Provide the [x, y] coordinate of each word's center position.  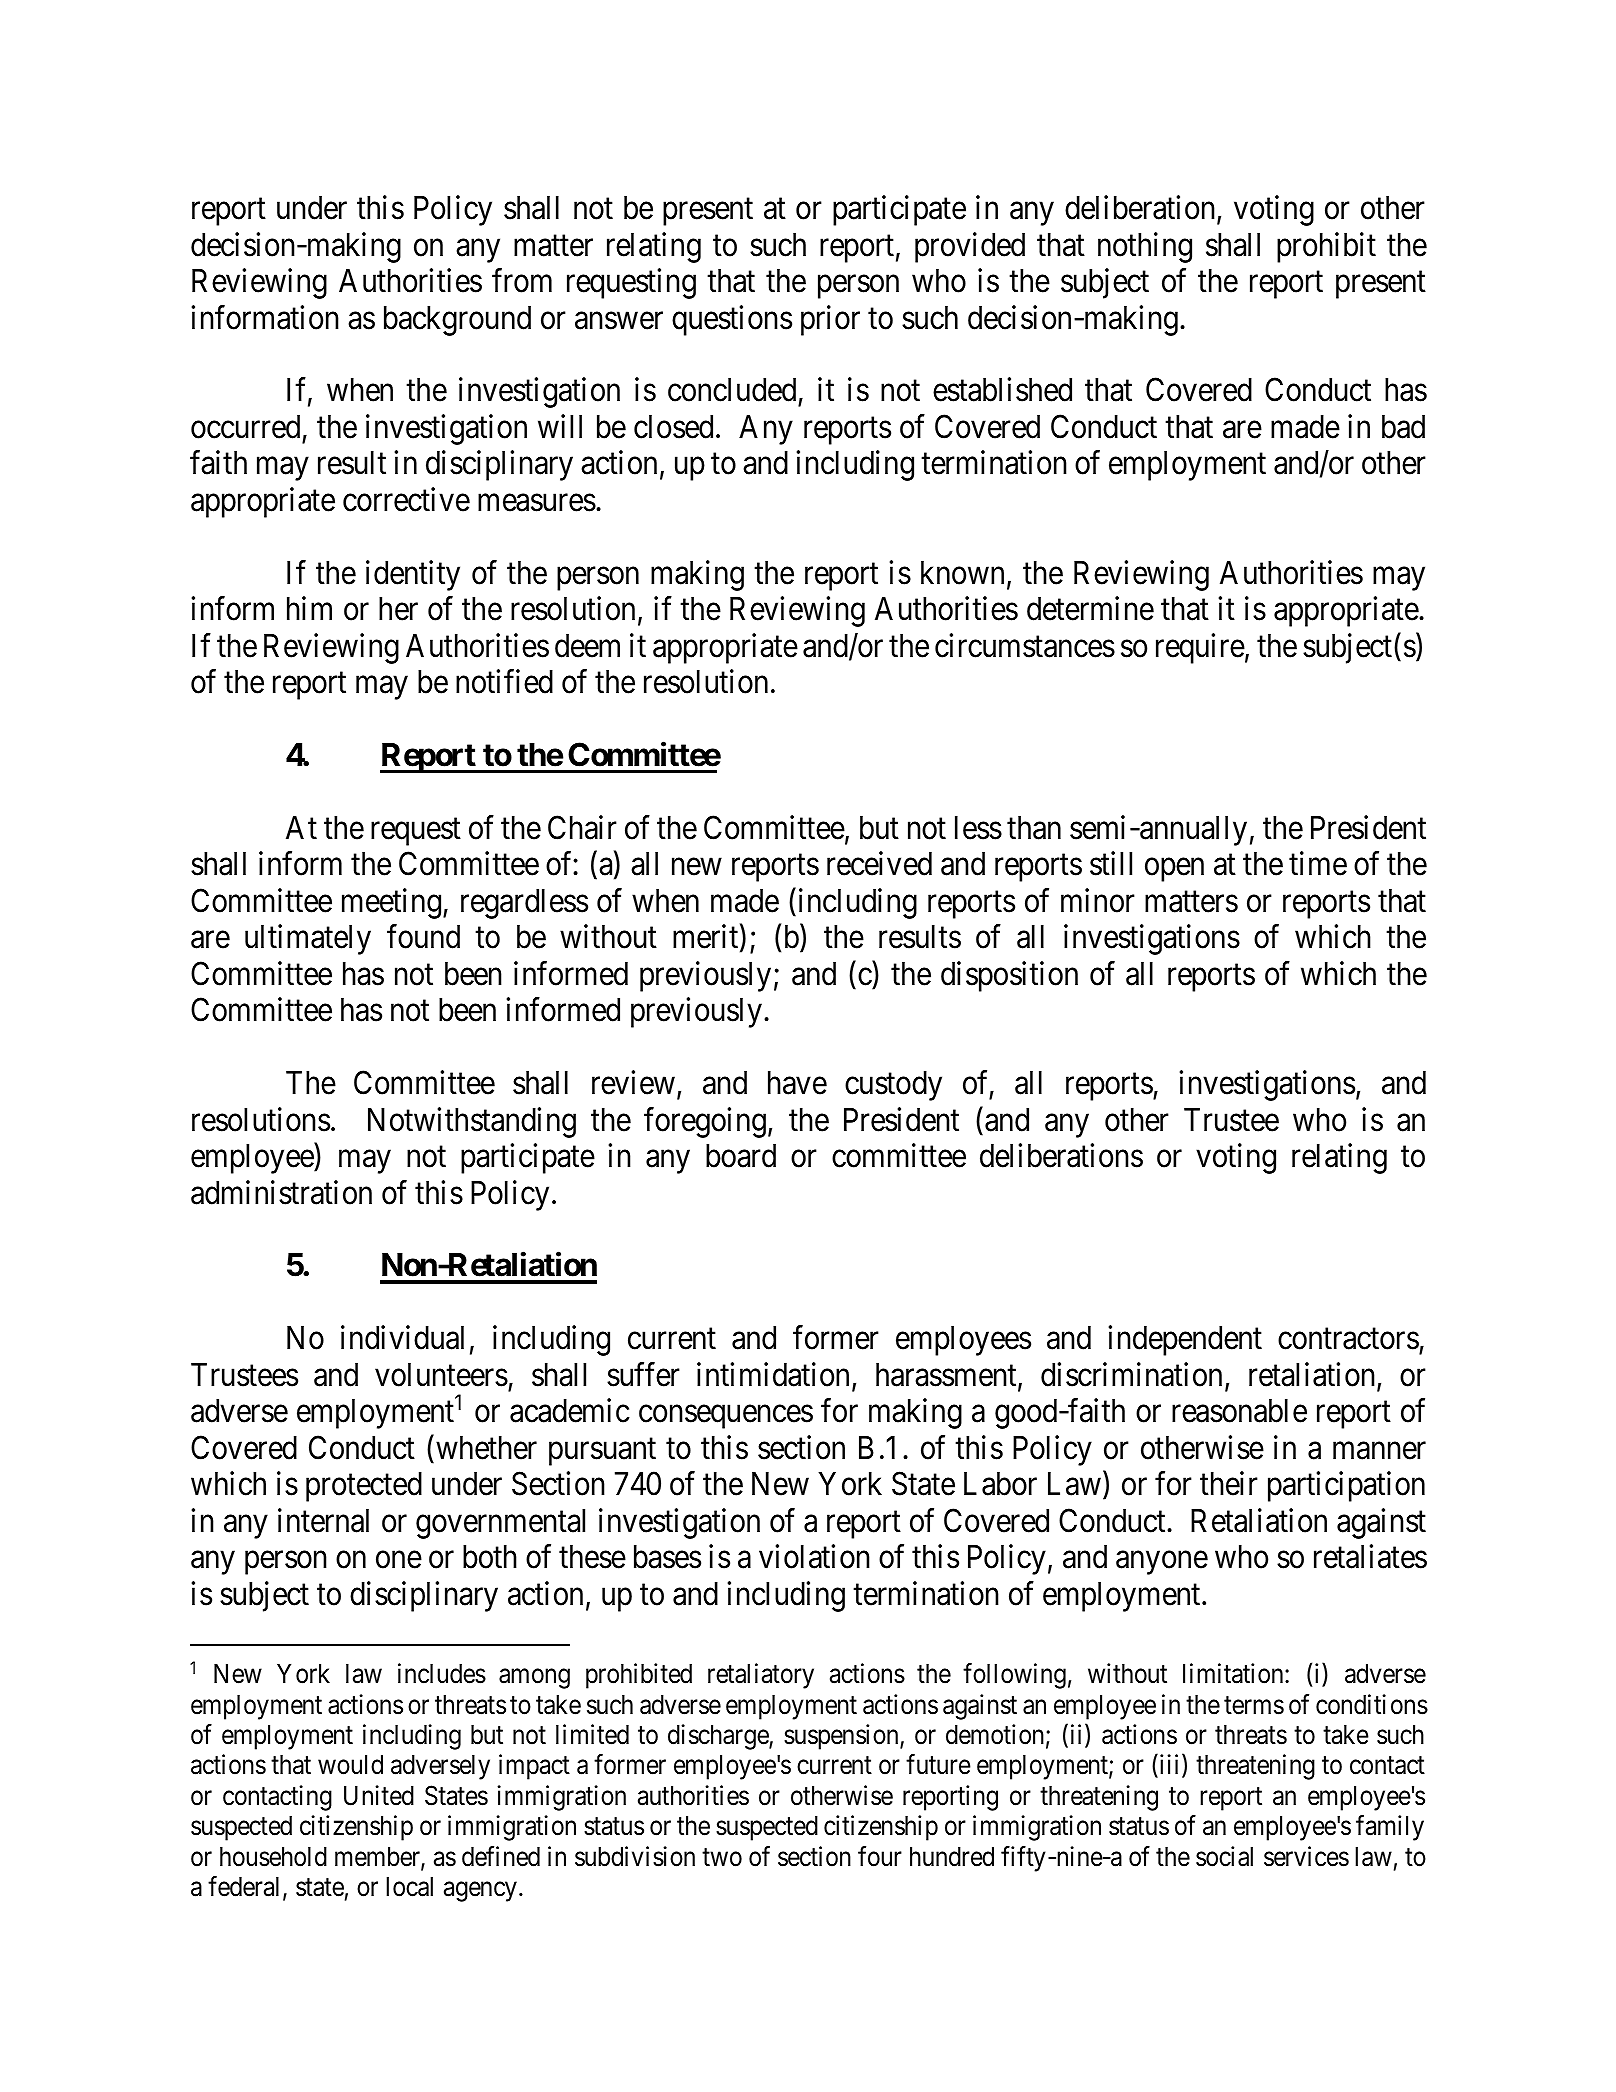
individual [402, 1338]
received [879, 864]
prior [830, 320]
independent [1185, 1341]
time [1318, 864]
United [379, 1795]
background [457, 321]
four [880, 1856]
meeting [391, 903]
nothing [1145, 247]
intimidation [775, 1375]
